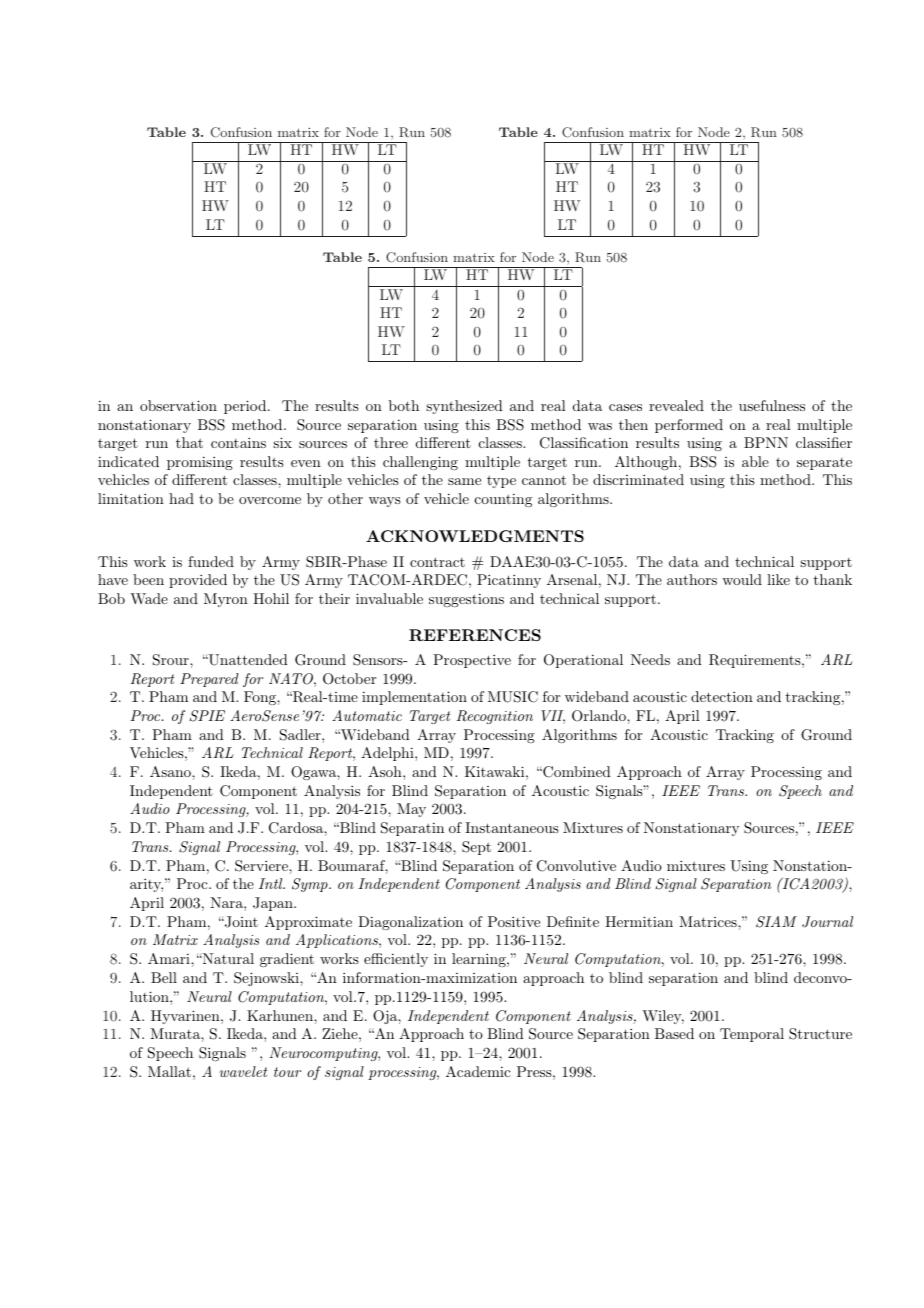  Describe the element at coordinates (243, 1071) in the image. I see `wavelet` at that location.
